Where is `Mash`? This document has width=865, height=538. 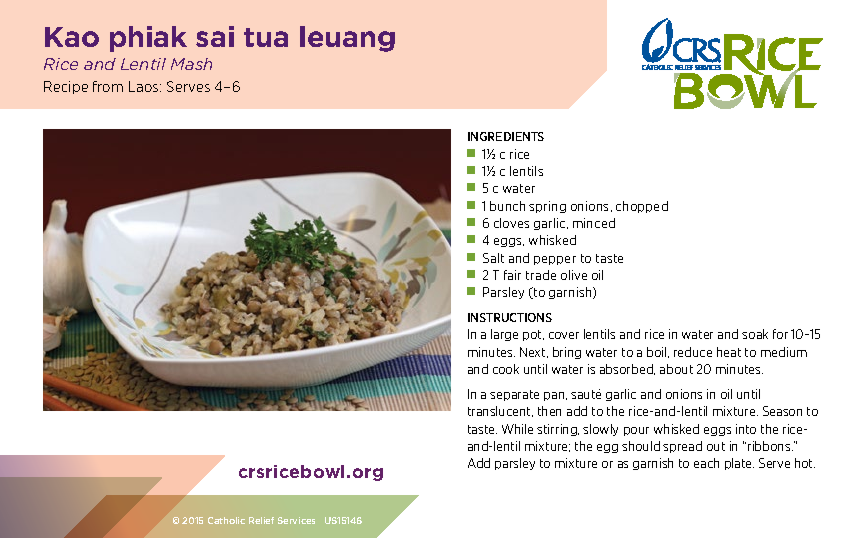 Mash is located at coordinates (191, 64).
